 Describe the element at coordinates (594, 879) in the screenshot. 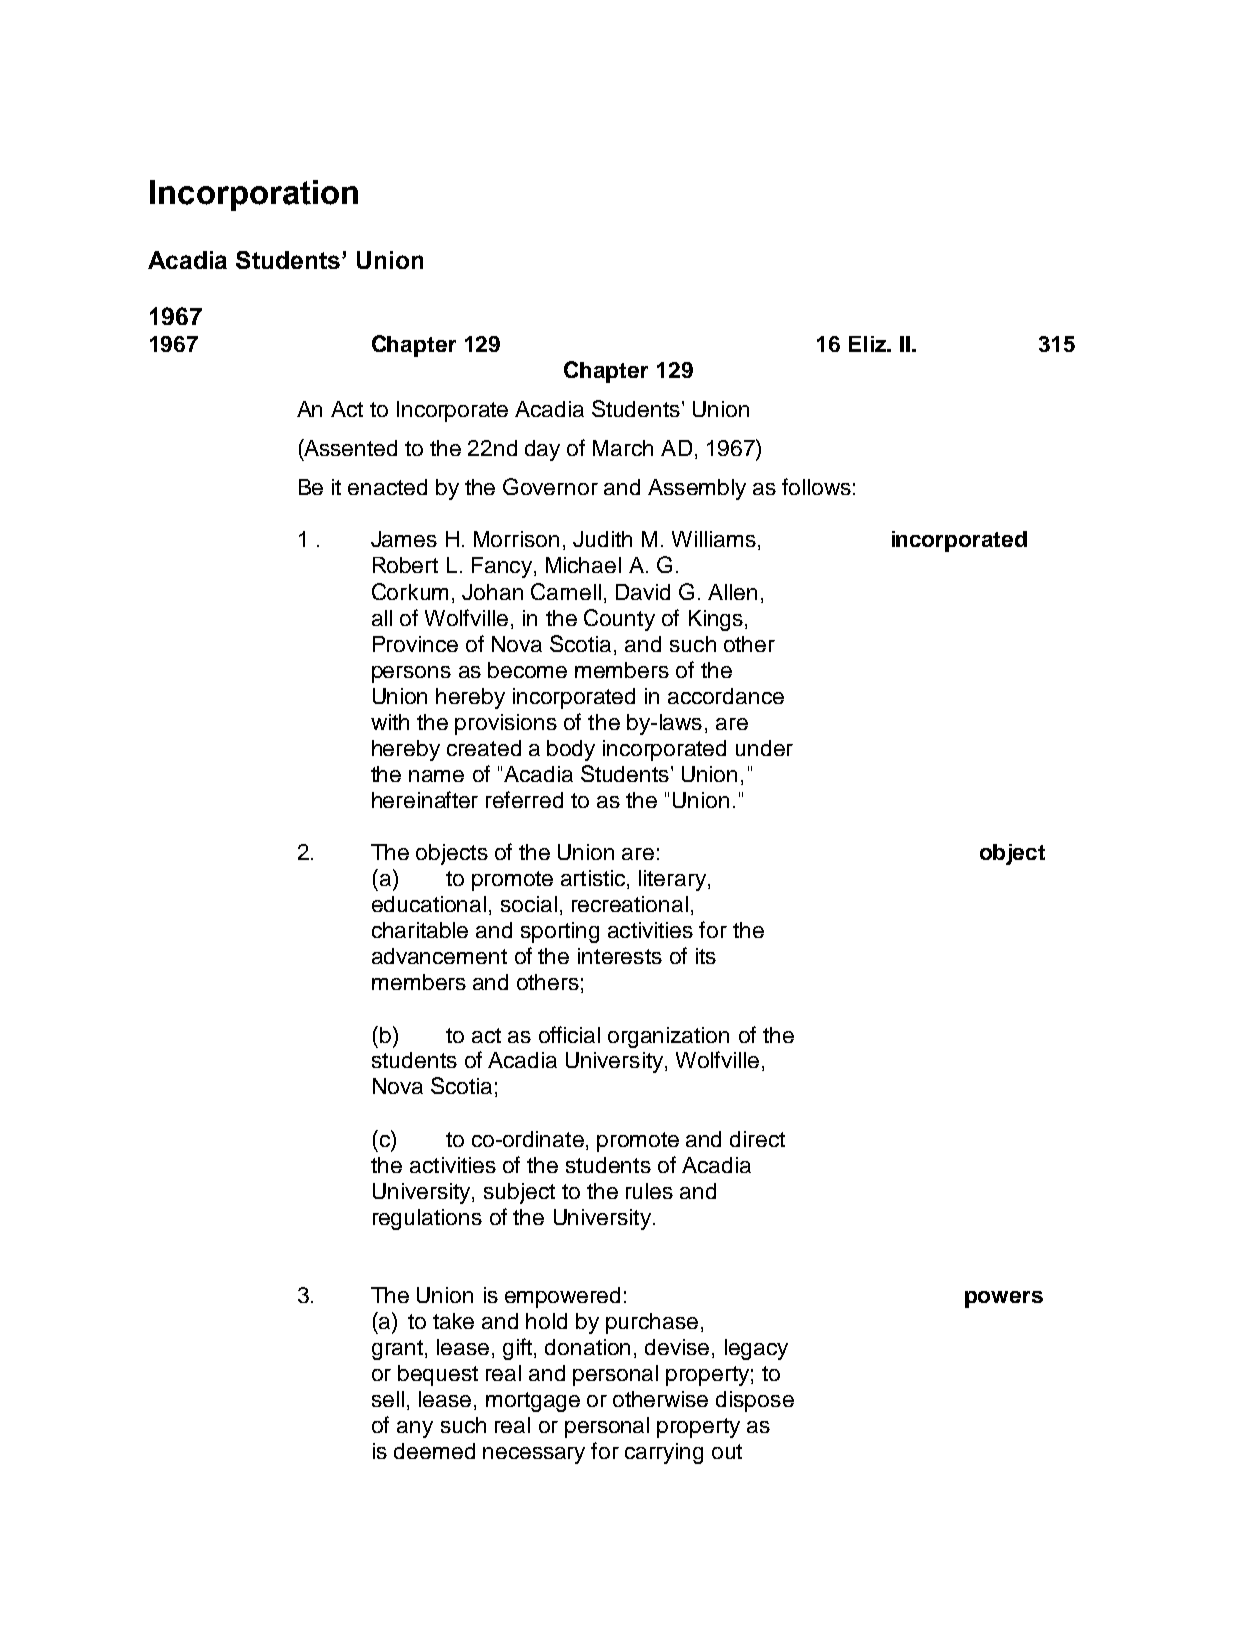

I see `artistic` at that location.
